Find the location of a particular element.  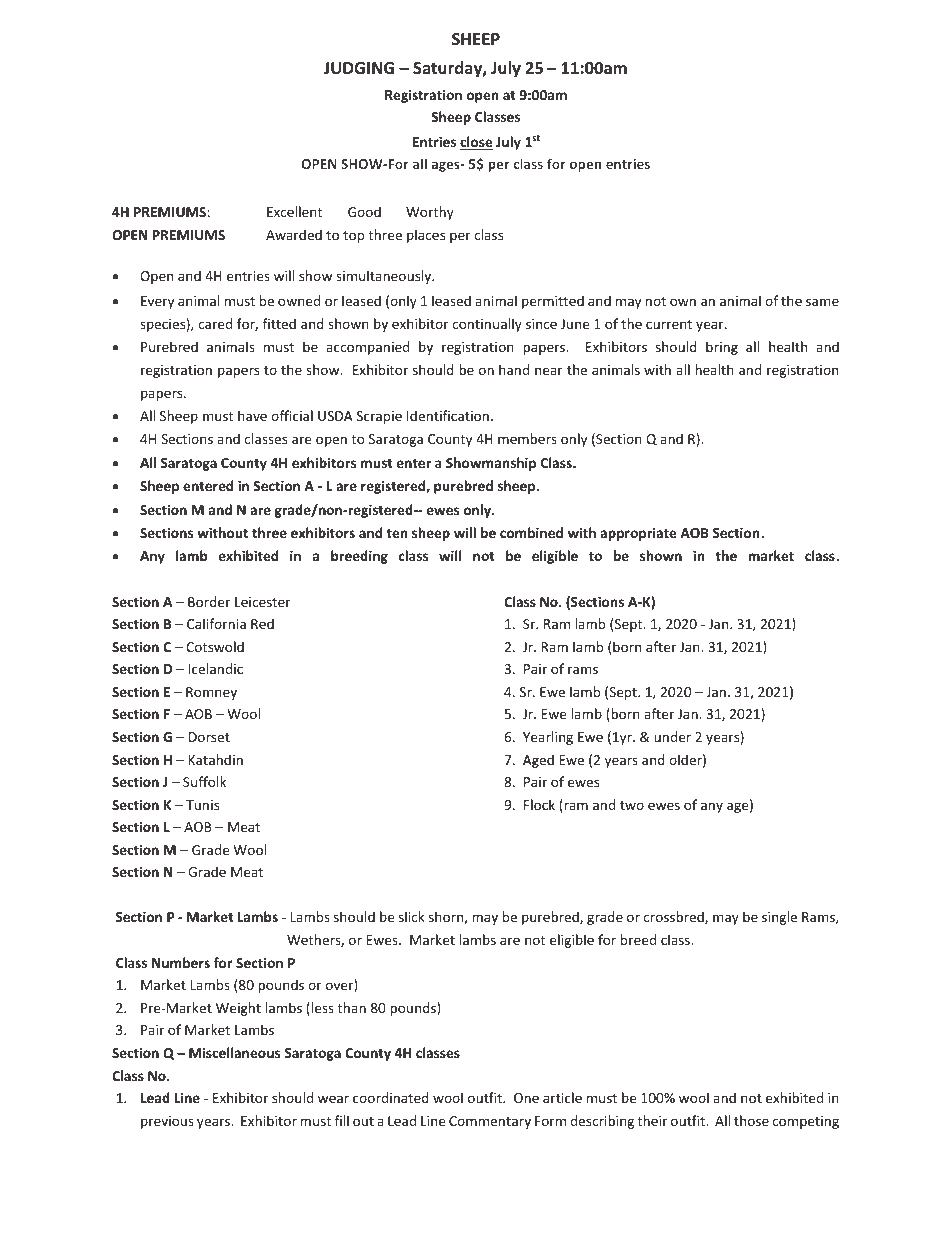

continually is located at coordinates (487, 325).
